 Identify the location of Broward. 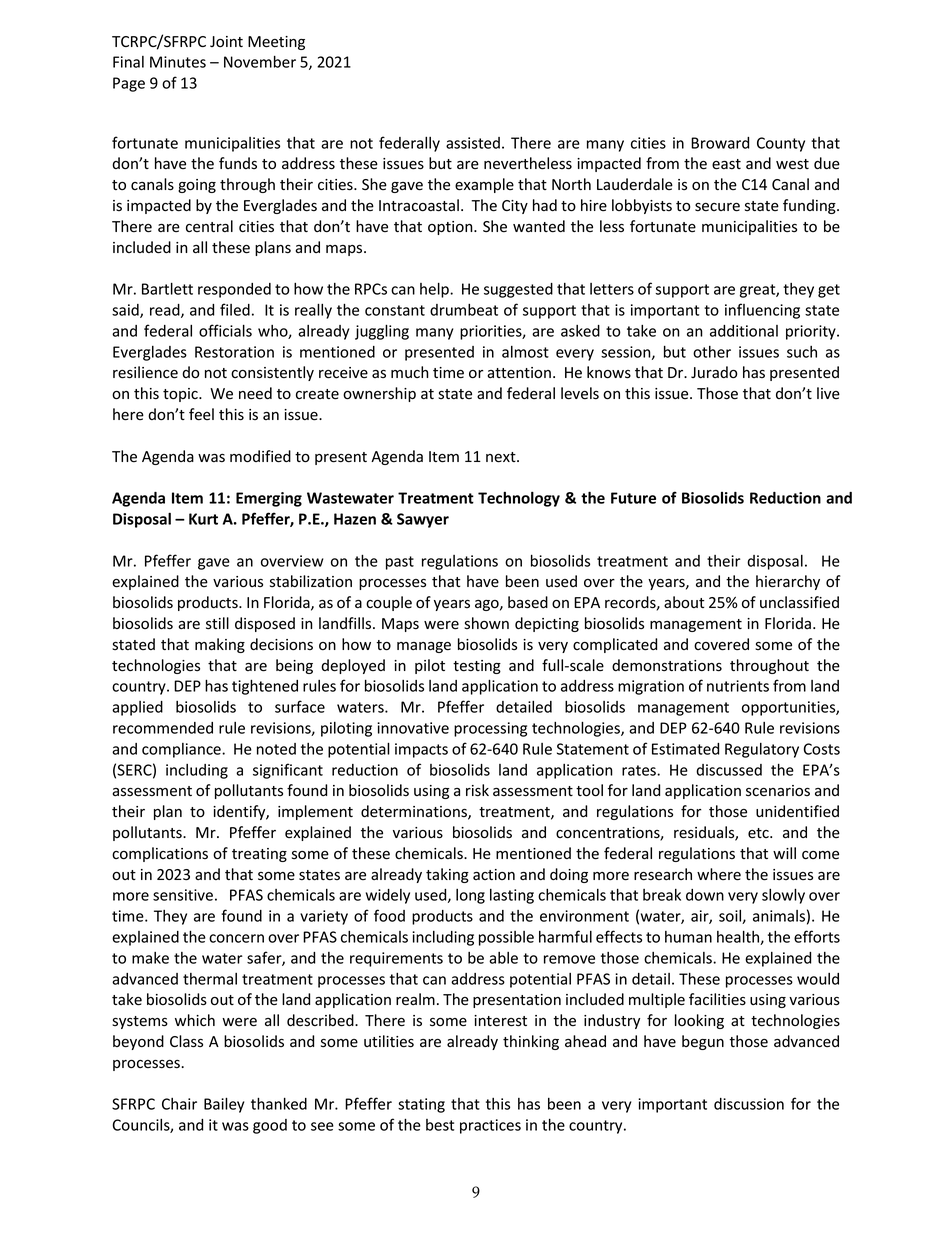
(720, 143).
